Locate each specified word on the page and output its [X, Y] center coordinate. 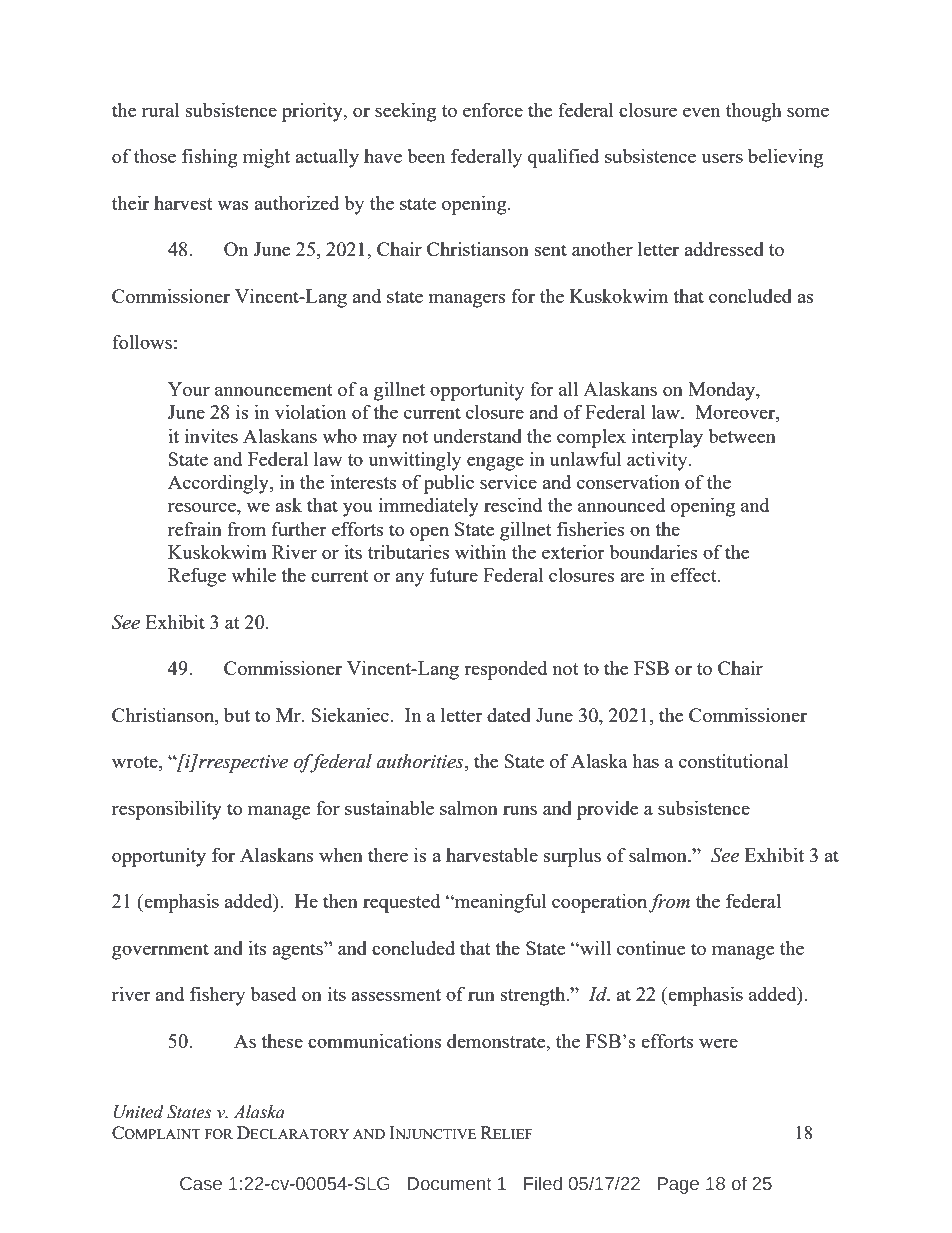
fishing [210, 158]
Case [201, 1184]
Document [450, 1184]
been [426, 156]
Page [678, 1185]
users [722, 158]
